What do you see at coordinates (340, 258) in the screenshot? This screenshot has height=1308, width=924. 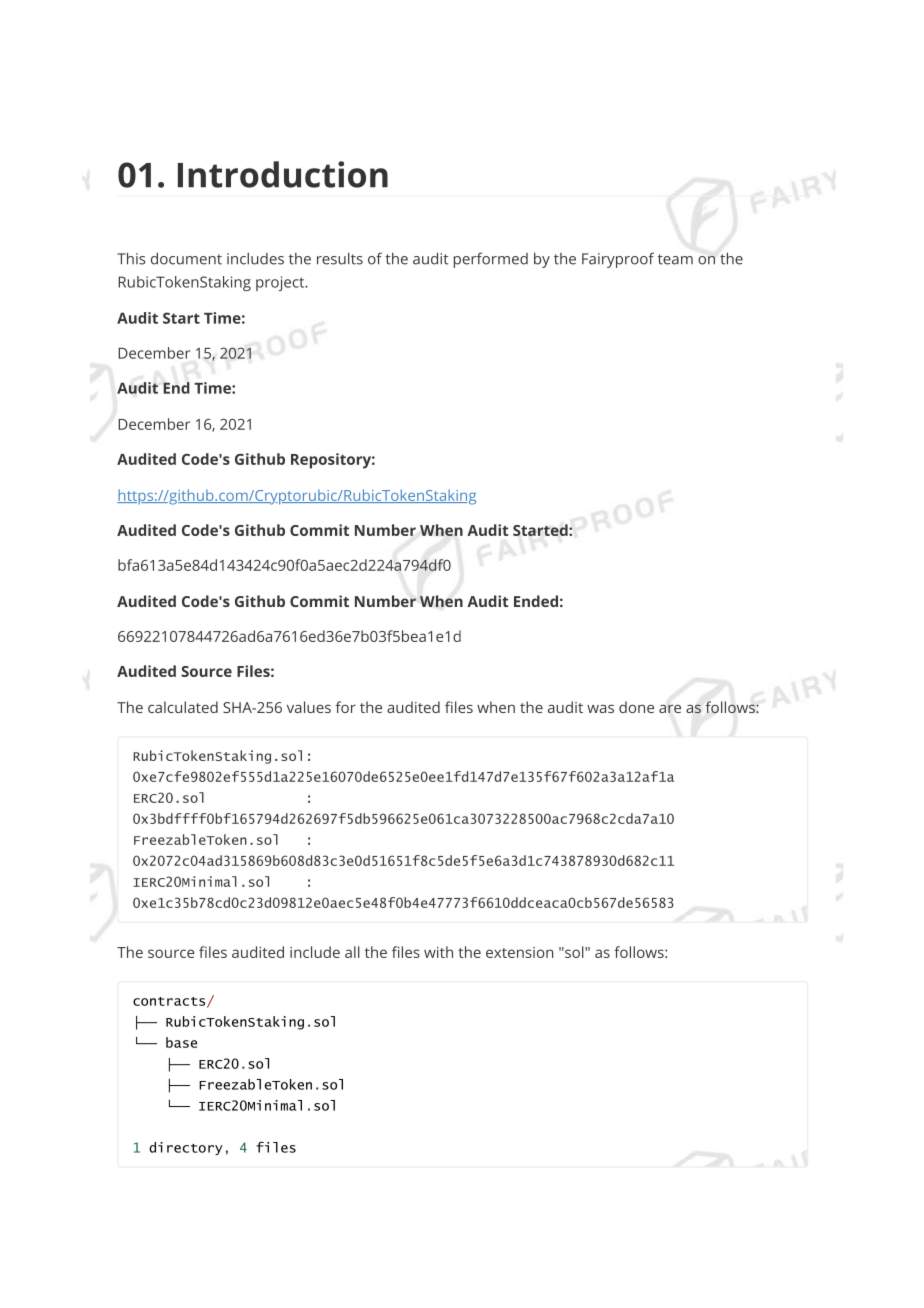 I see `results` at bounding box center [340, 258].
